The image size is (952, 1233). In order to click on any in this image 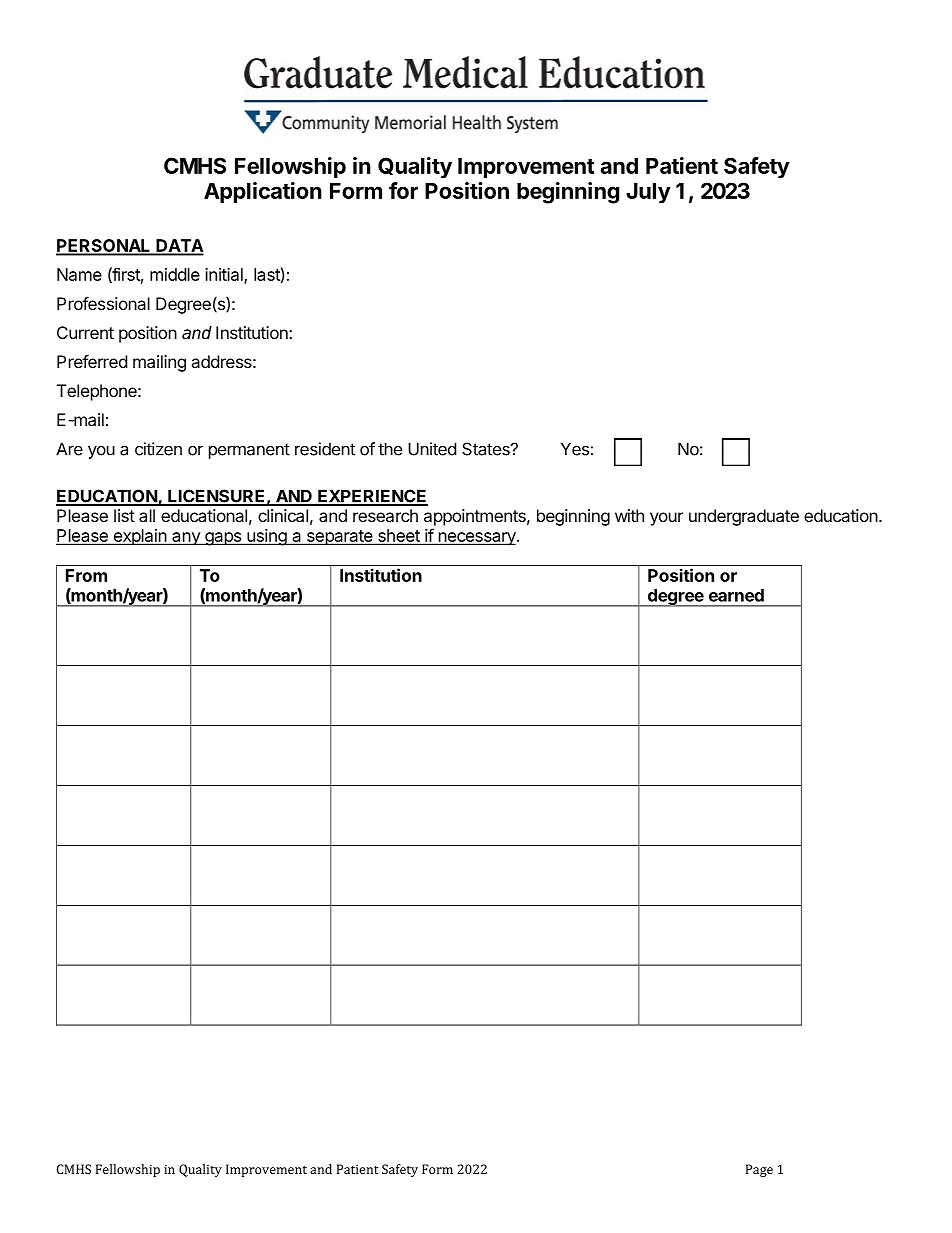, I will do `click(186, 539)`.
